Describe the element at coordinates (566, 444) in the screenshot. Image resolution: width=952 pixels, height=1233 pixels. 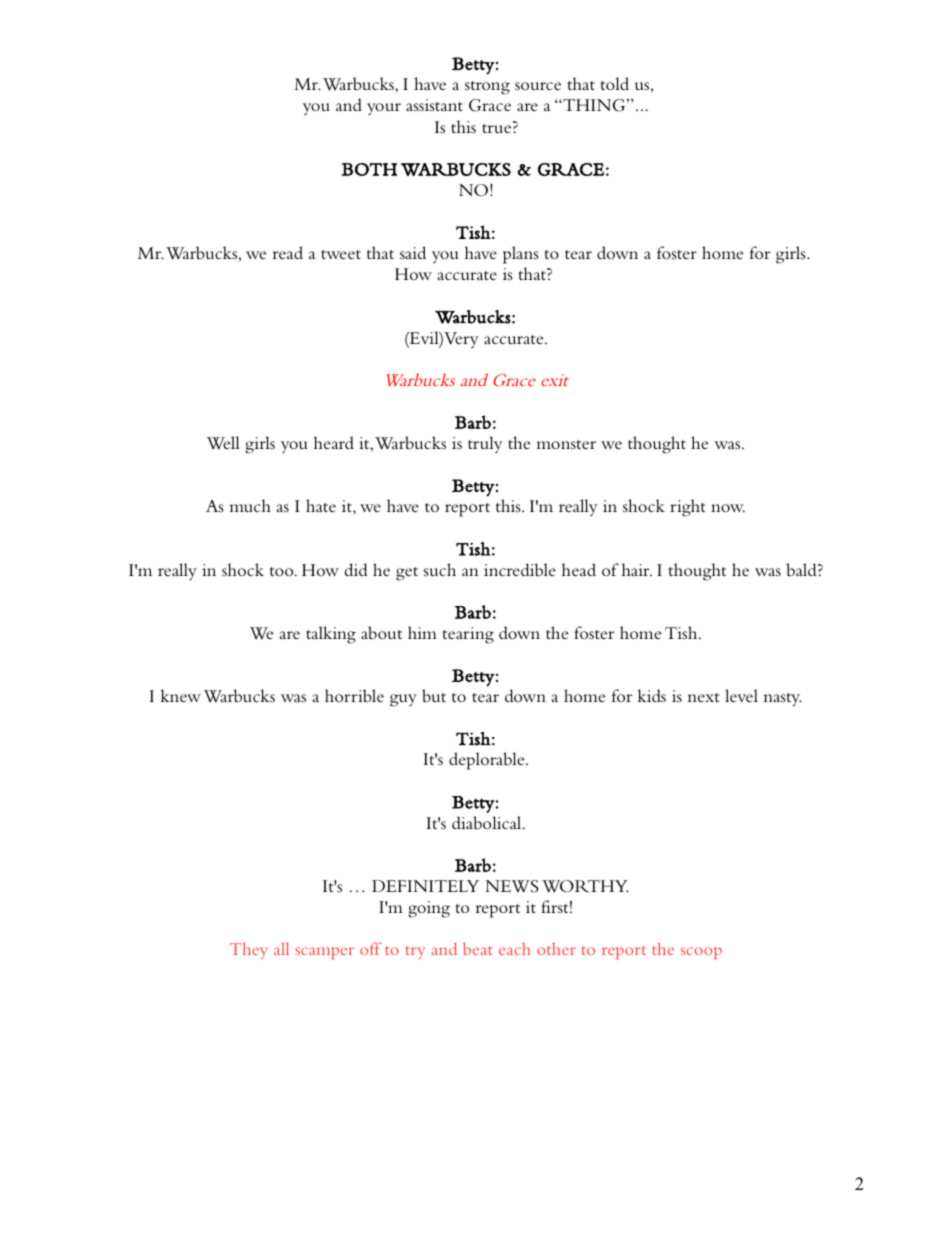
I see `monster` at that location.
